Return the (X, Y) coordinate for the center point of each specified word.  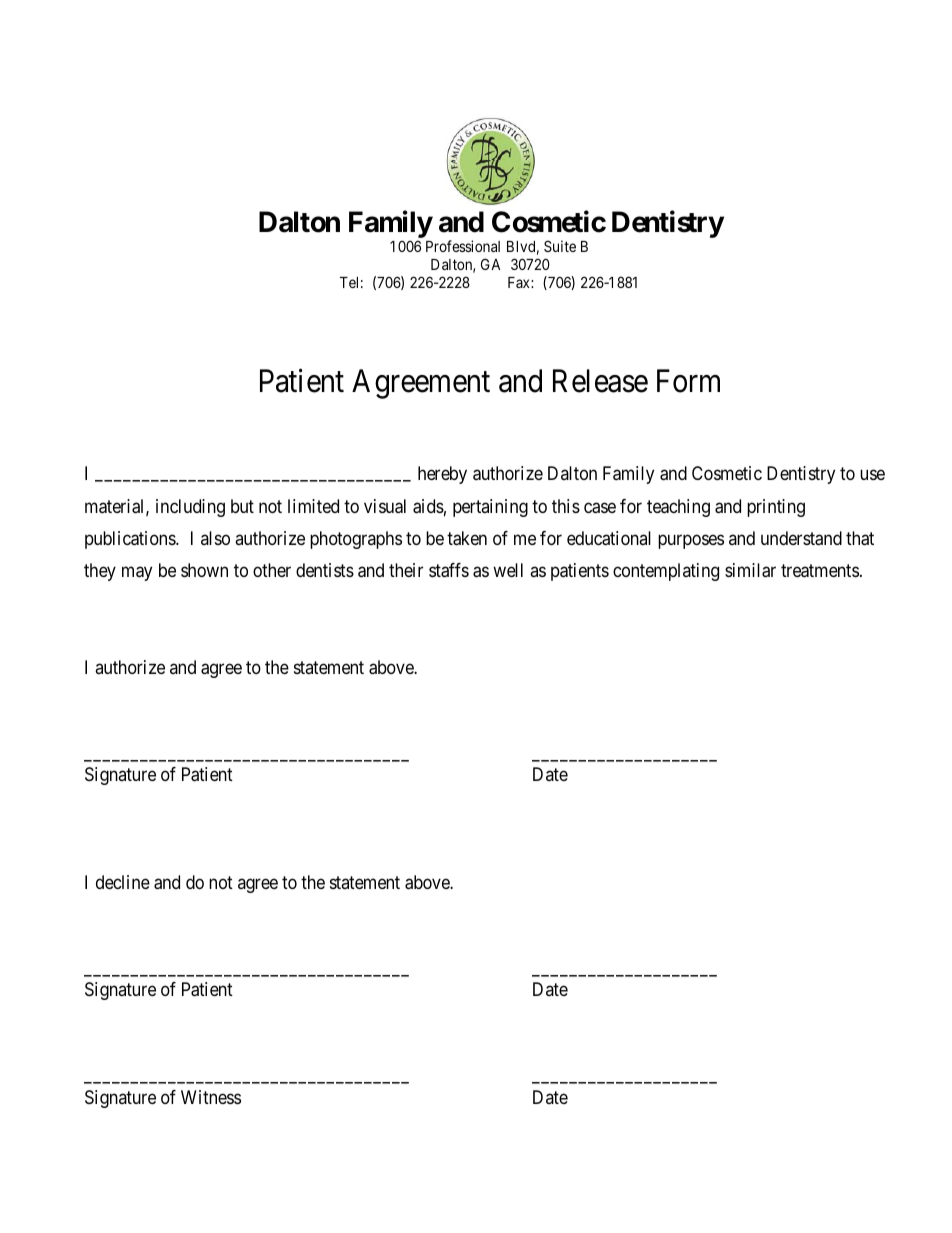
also (215, 538)
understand (801, 538)
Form (688, 381)
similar (750, 570)
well (508, 570)
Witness (211, 1097)
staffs (449, 570)
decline (123, 882)
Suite (560, 246)
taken (467, 538)
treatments (820, 571)
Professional (463, 246)
